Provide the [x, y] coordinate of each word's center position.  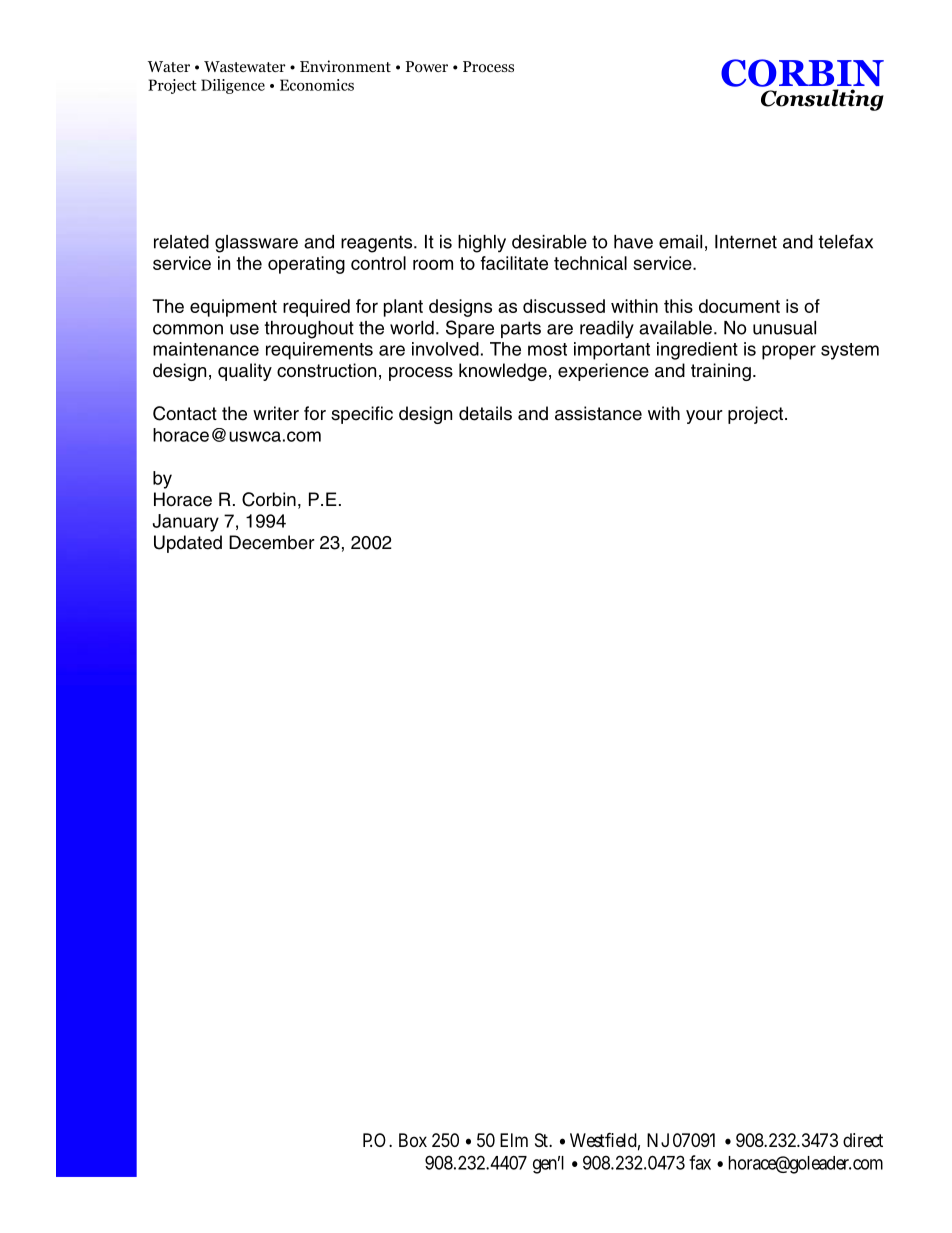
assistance [598, 413]
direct [863, 1140]
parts [521, 329]
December [272, 542]
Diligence [233, 86]
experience [603, 372]
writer [276, 413]
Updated [188, 544]
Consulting [822, 100]
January [186, 523]
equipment [233, 308]
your [704, 417]
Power [427, 67]
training [721, 372]
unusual [784, 328]
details [485, 413]
